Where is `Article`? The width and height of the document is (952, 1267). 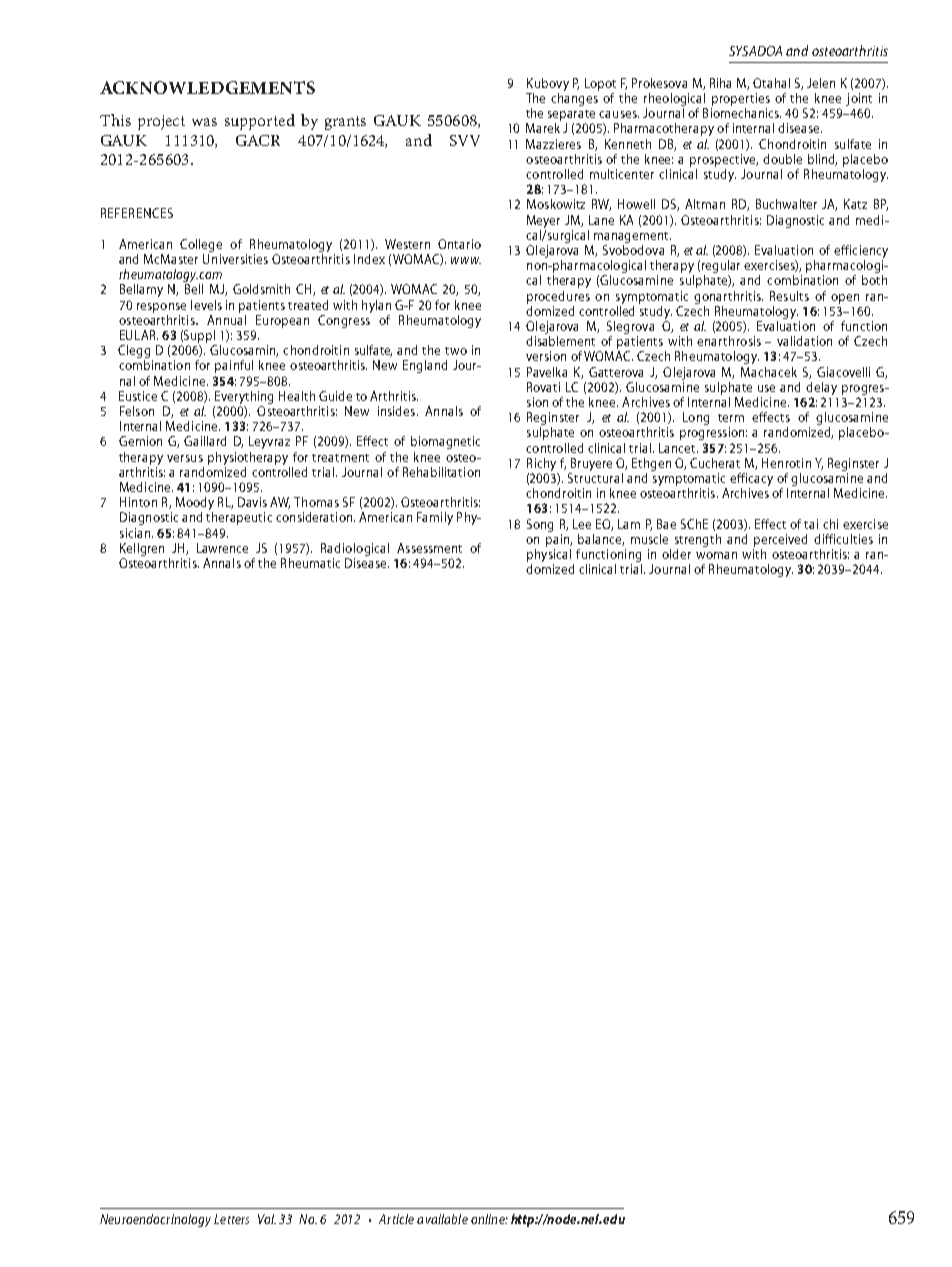 Article is located at coordinates (396, 1219).
